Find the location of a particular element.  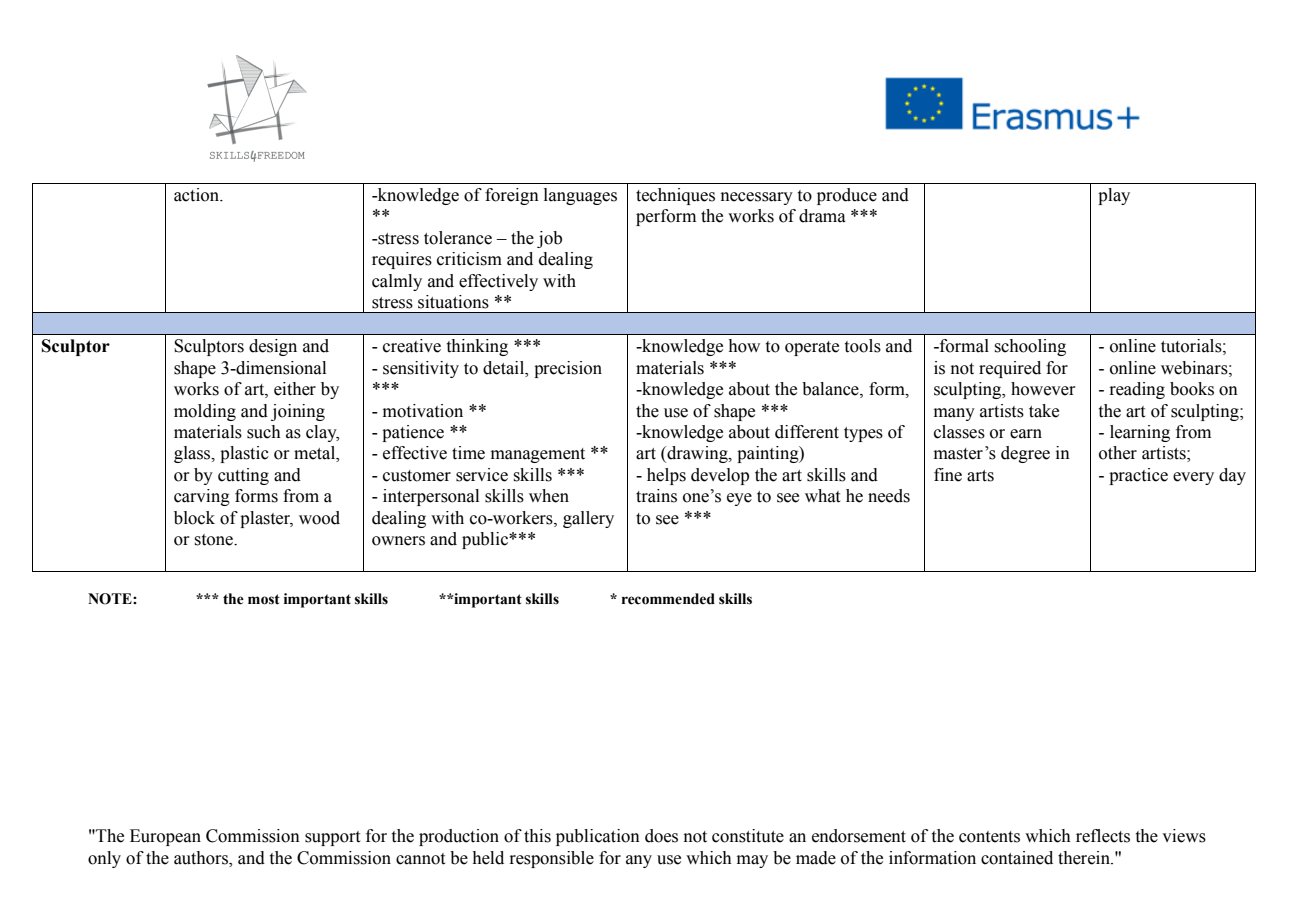

reading is located at coordinates (1137, 390).
